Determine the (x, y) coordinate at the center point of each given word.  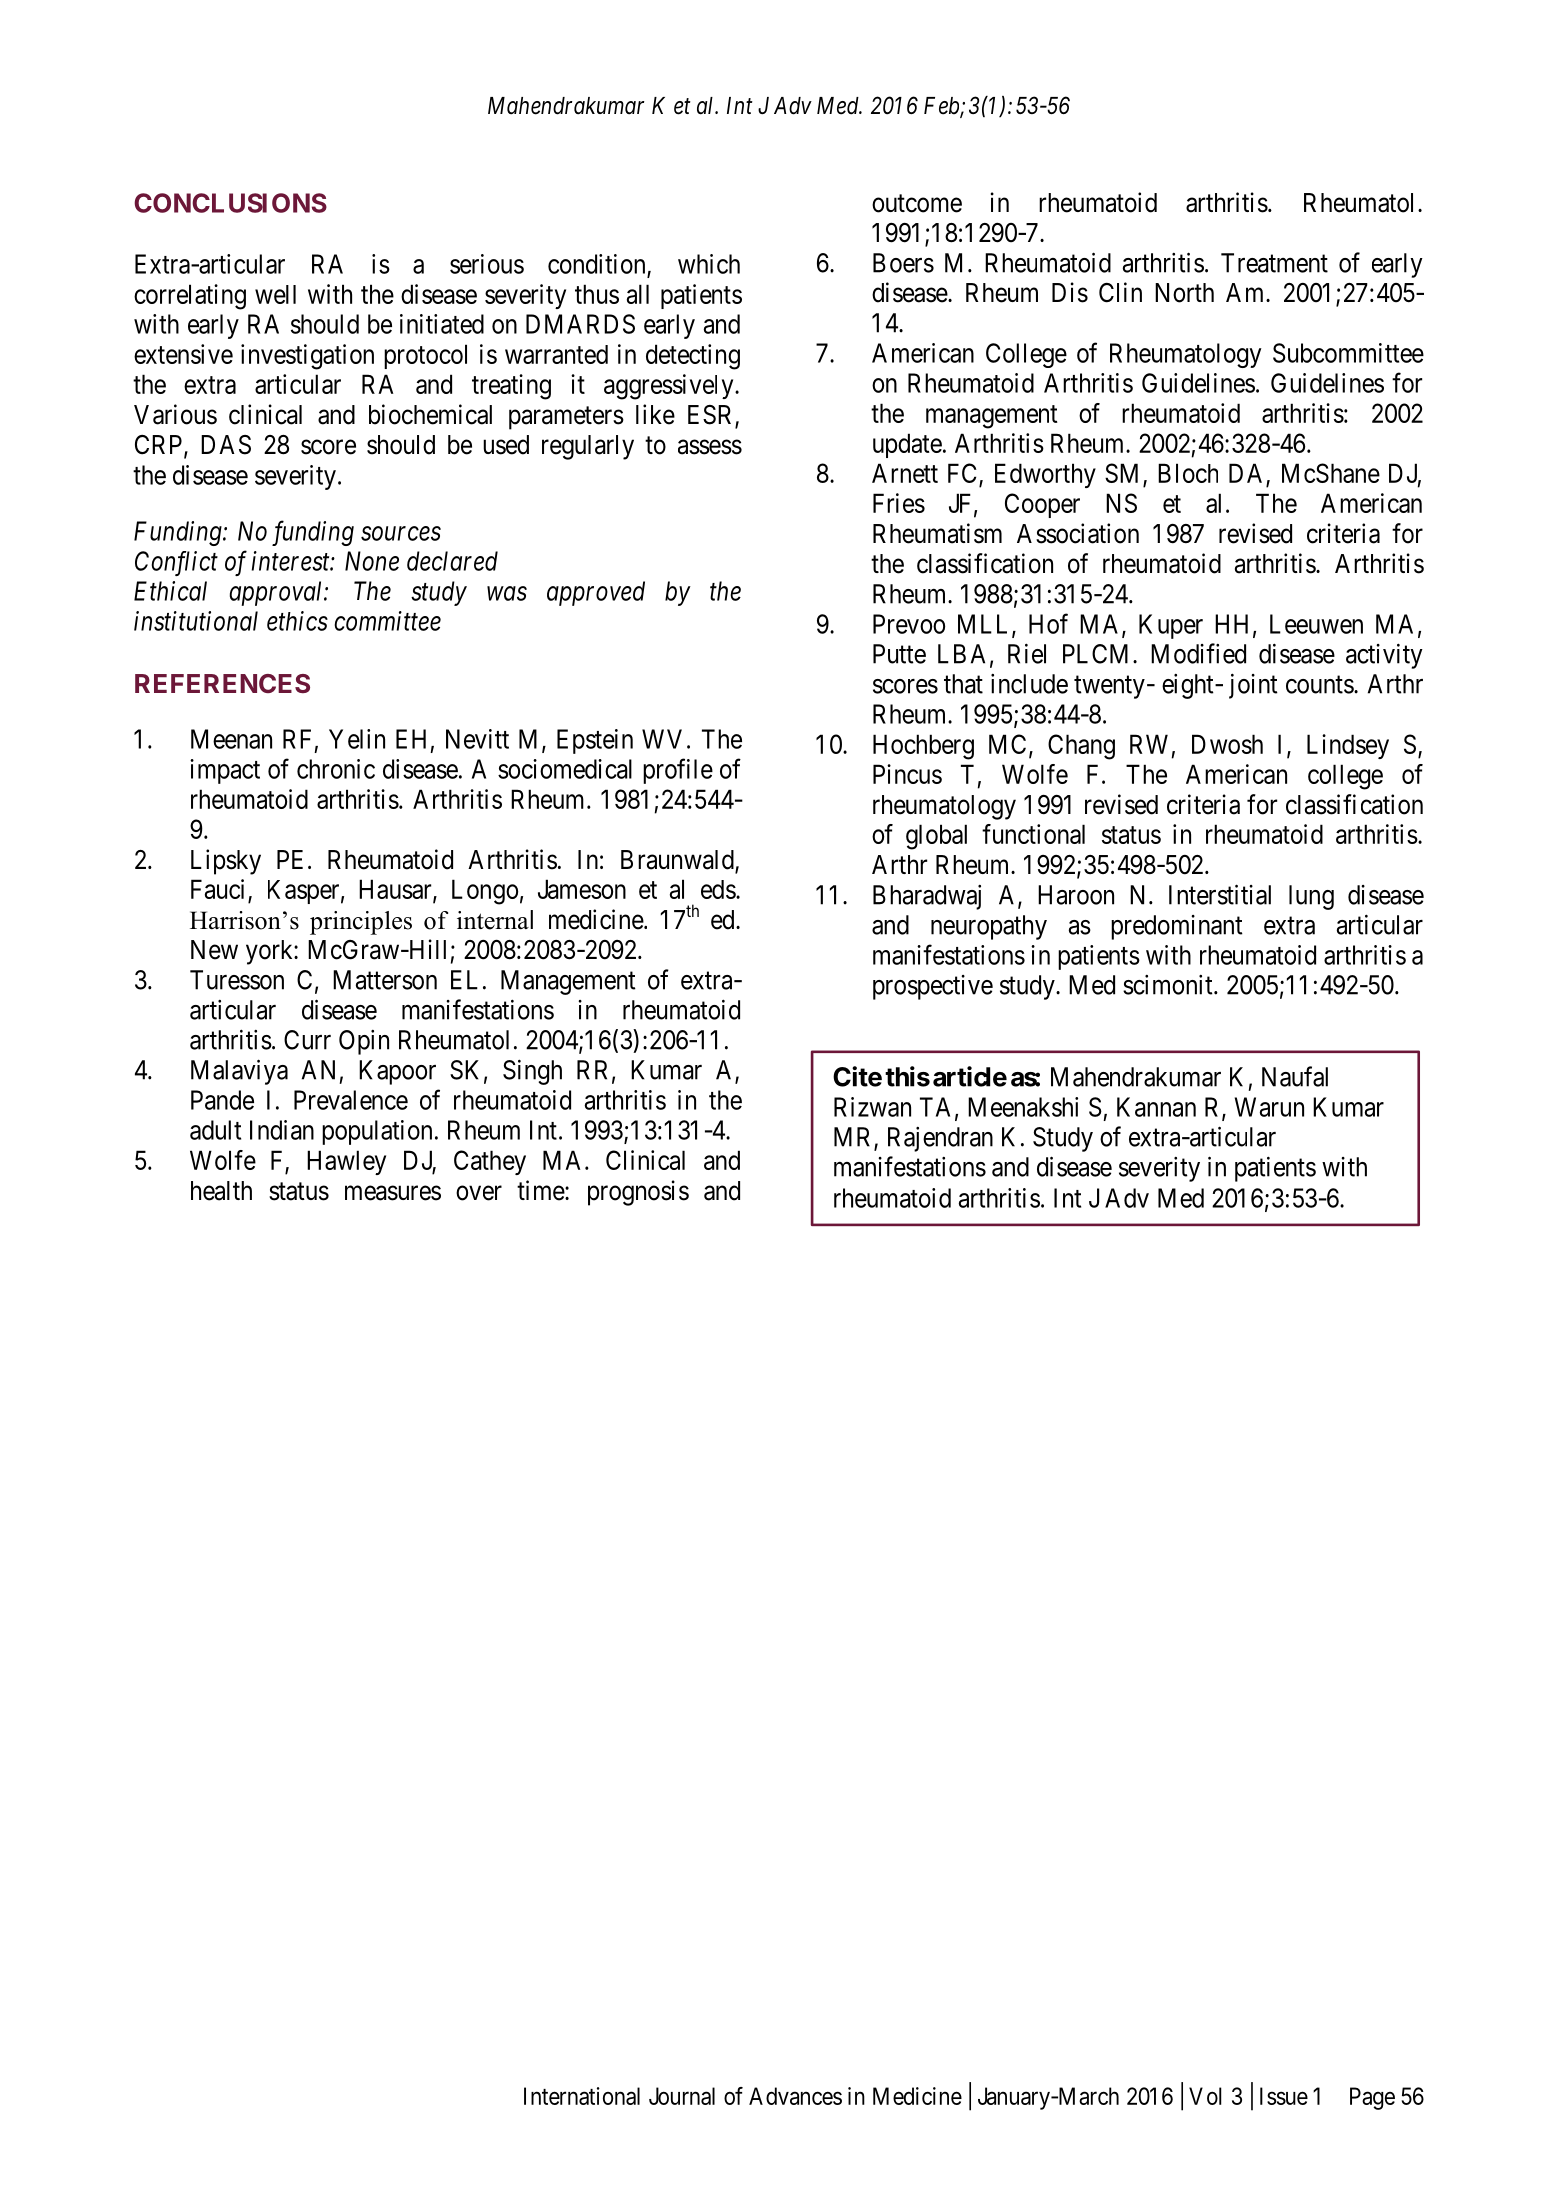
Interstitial (1220, 894)
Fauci (217, 889)
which (709, 264)
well (275, 294)
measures (393, 1193)
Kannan (1156, 1107)
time (541, 1190)
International (582, 2096)
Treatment (1274, 263)
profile (678, 771)
